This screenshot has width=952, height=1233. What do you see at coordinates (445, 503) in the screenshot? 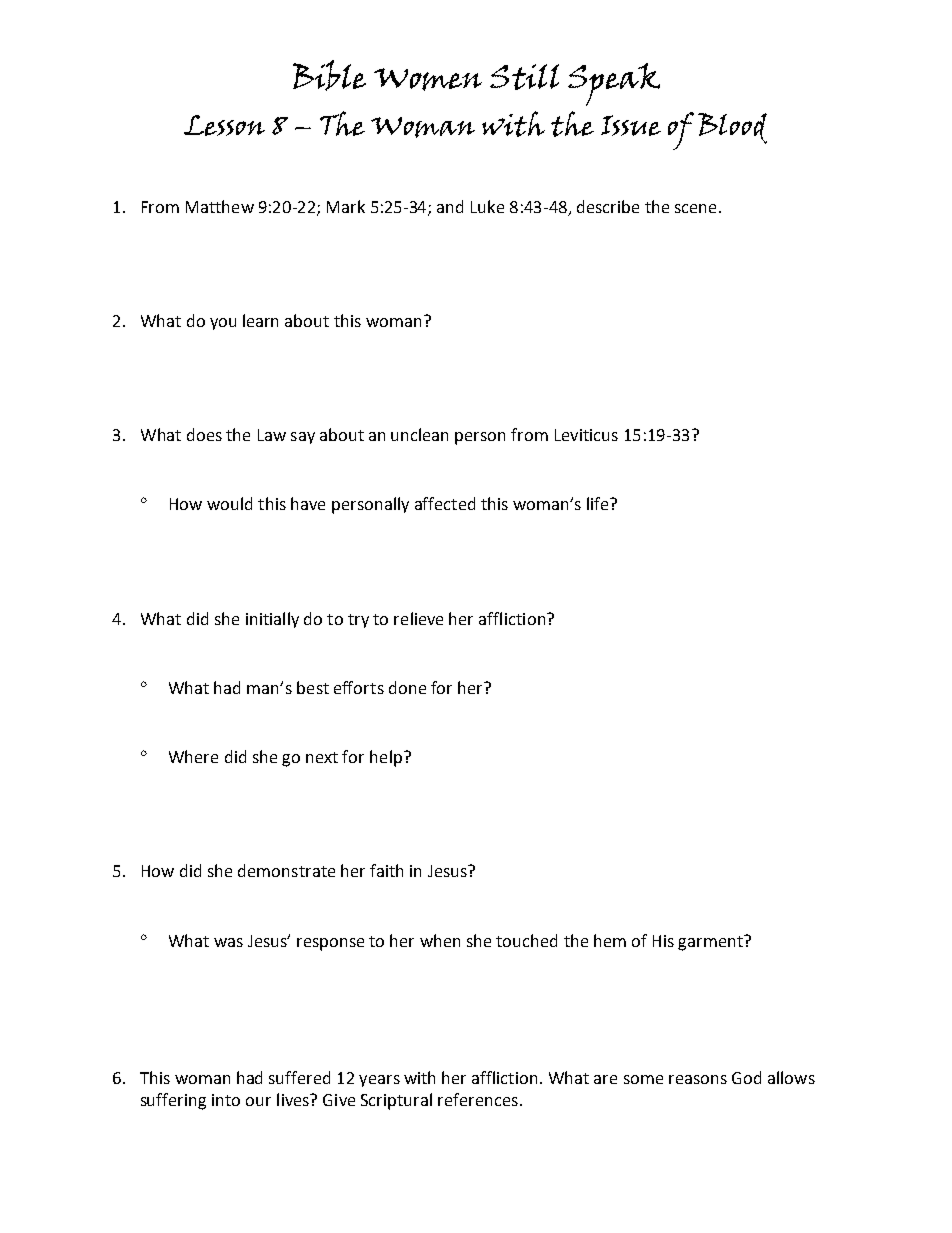
I see `affected` at bounding box center [445, 503].
